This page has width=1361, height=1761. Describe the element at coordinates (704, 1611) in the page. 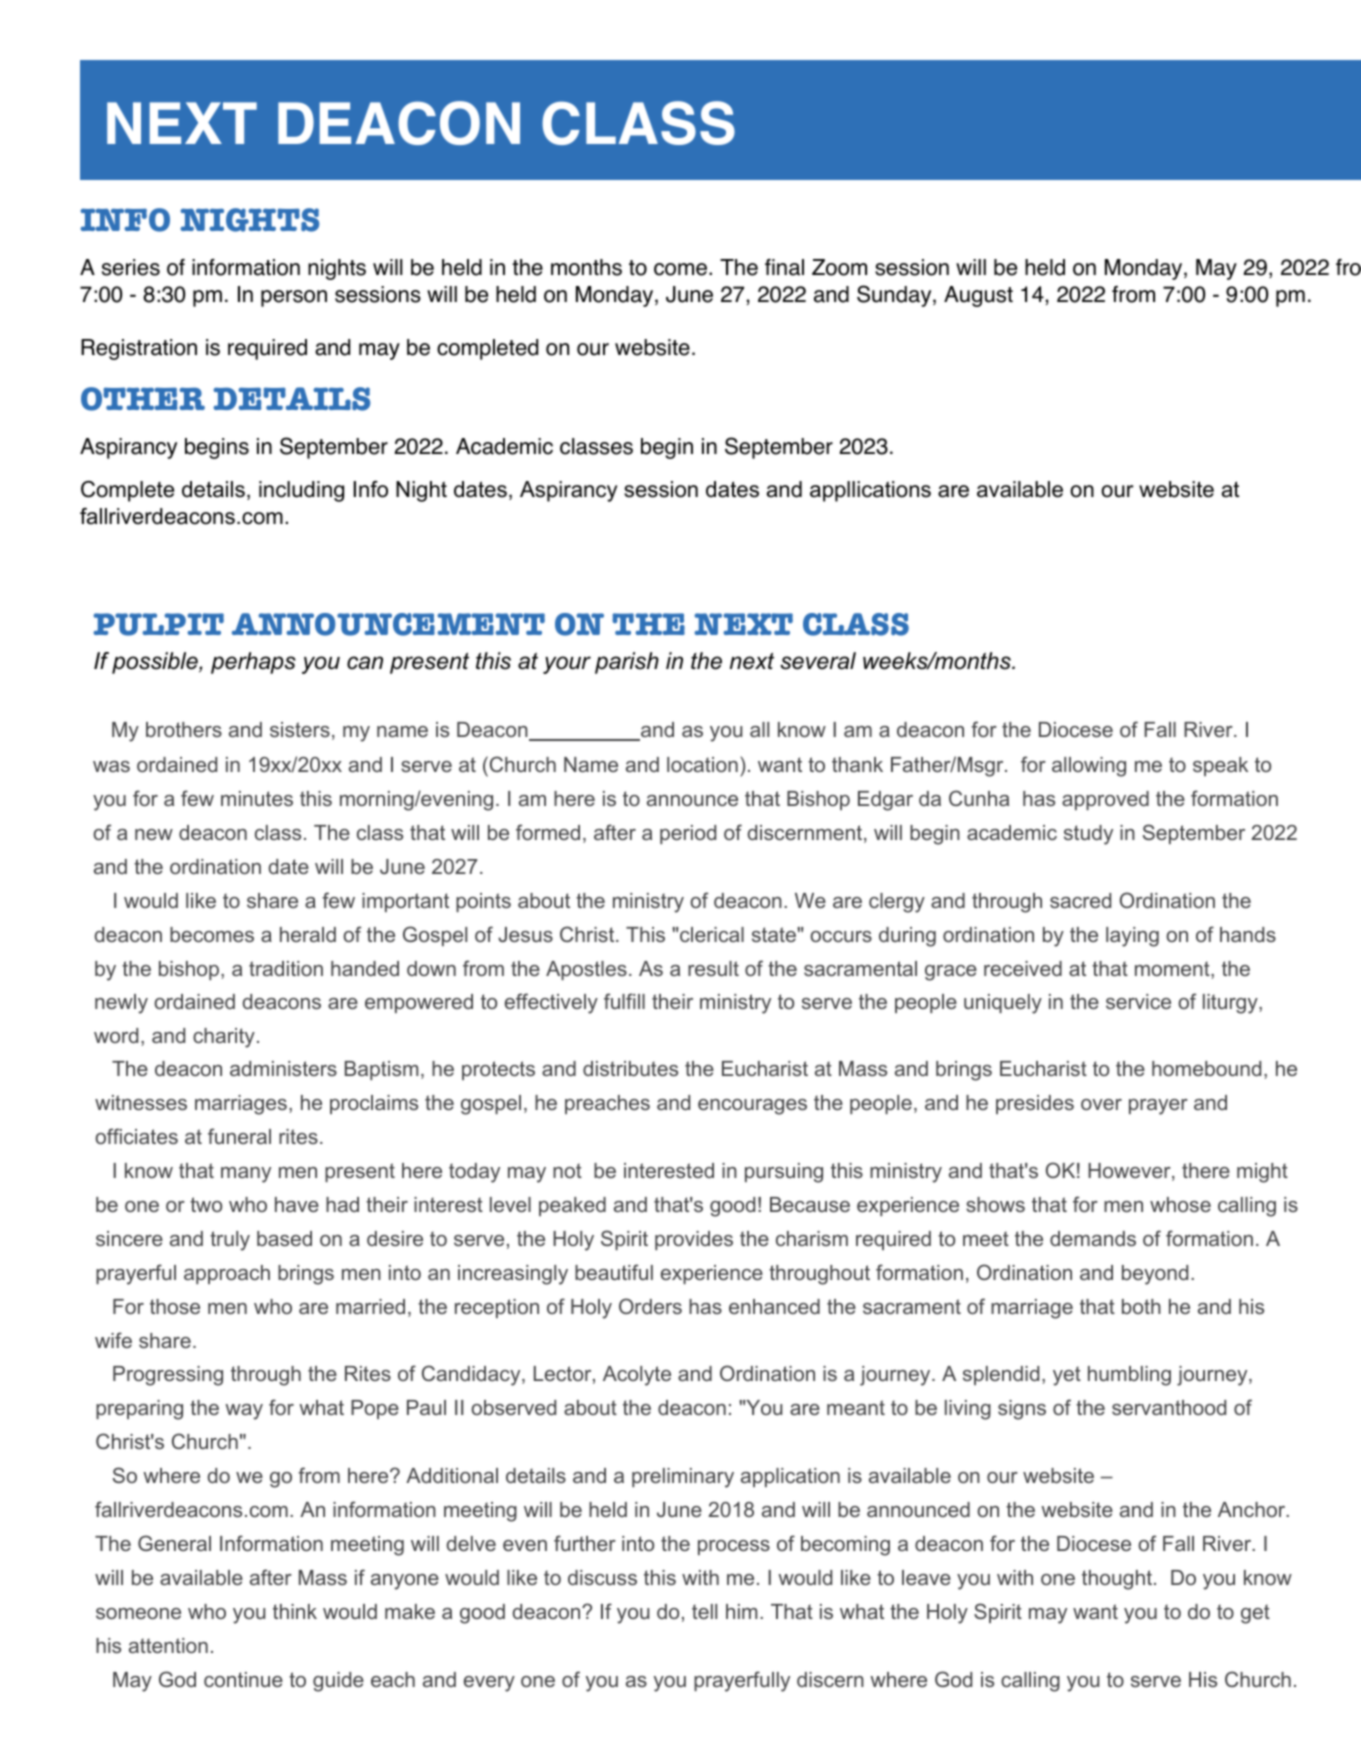

I see `tell` at that location.
